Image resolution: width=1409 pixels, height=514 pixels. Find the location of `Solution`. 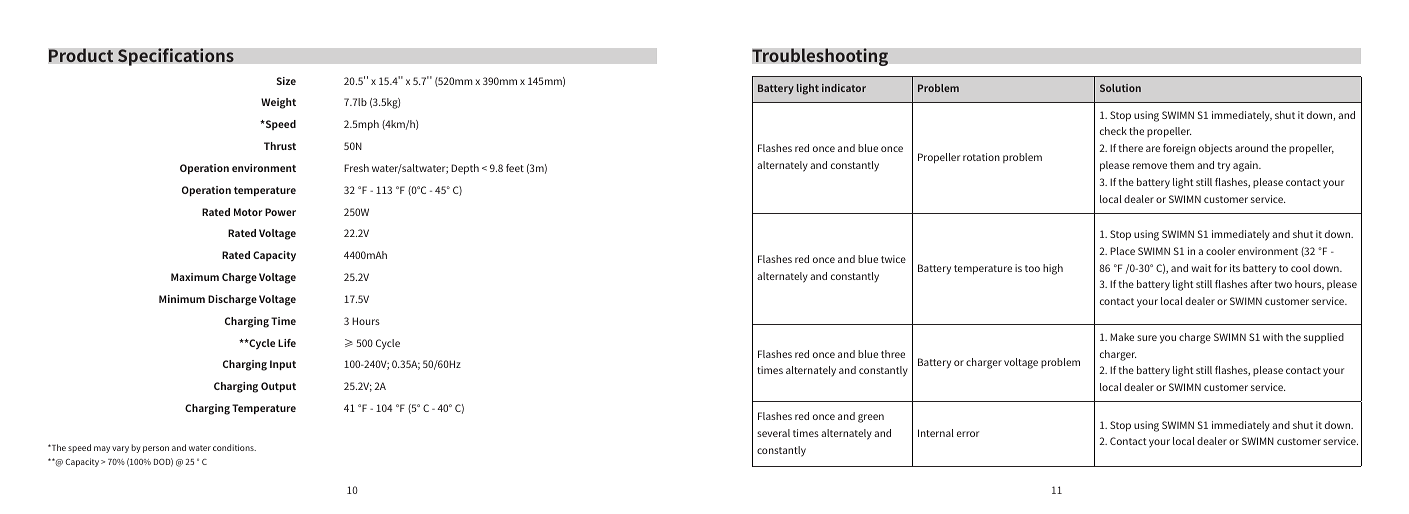

Solution is located at coordinates (1120, 88).
